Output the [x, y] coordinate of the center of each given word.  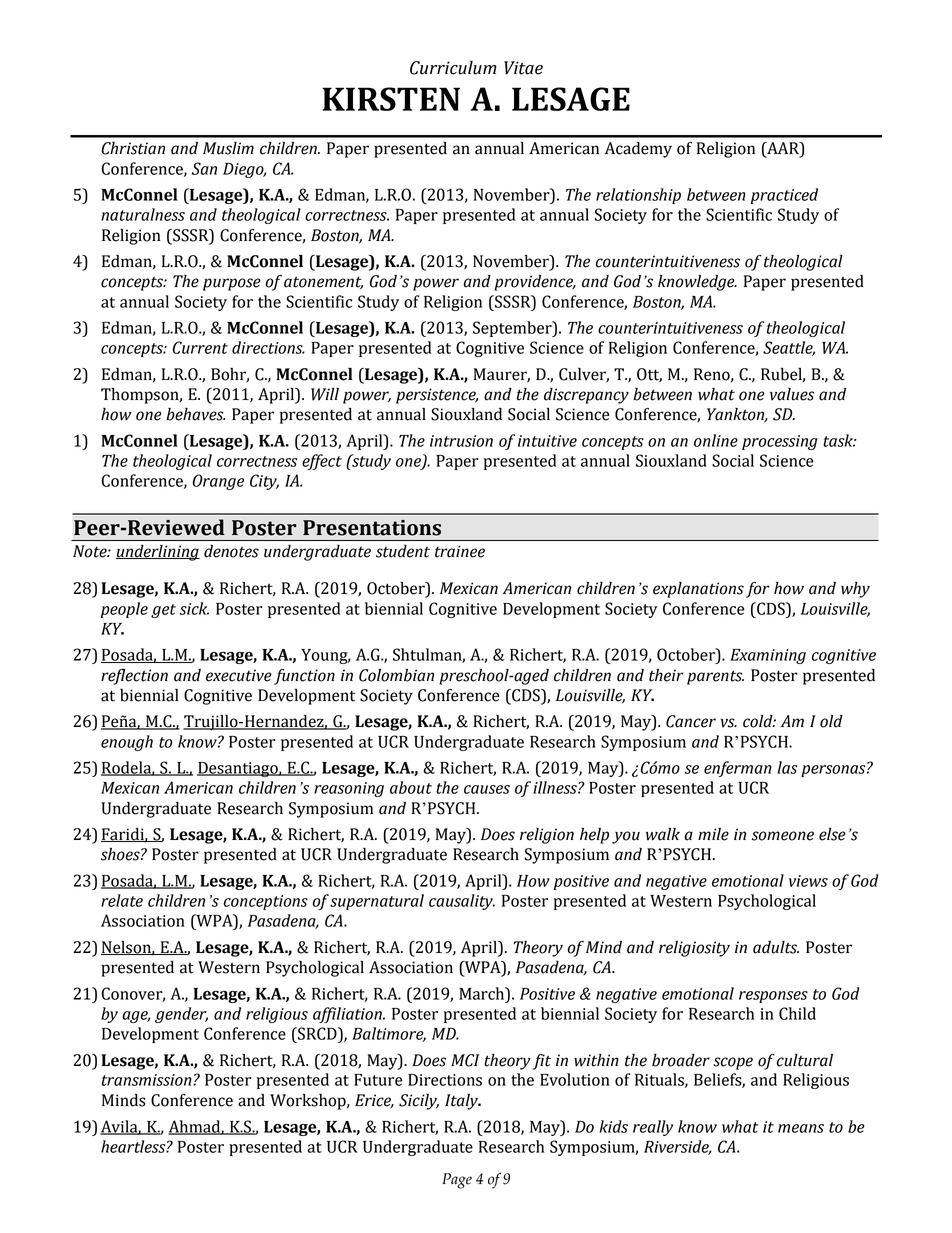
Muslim [228, 148]
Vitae [523, 68]
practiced [784, 196]
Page [457, 1181]
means [801, 1128]
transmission [148, 1080]
